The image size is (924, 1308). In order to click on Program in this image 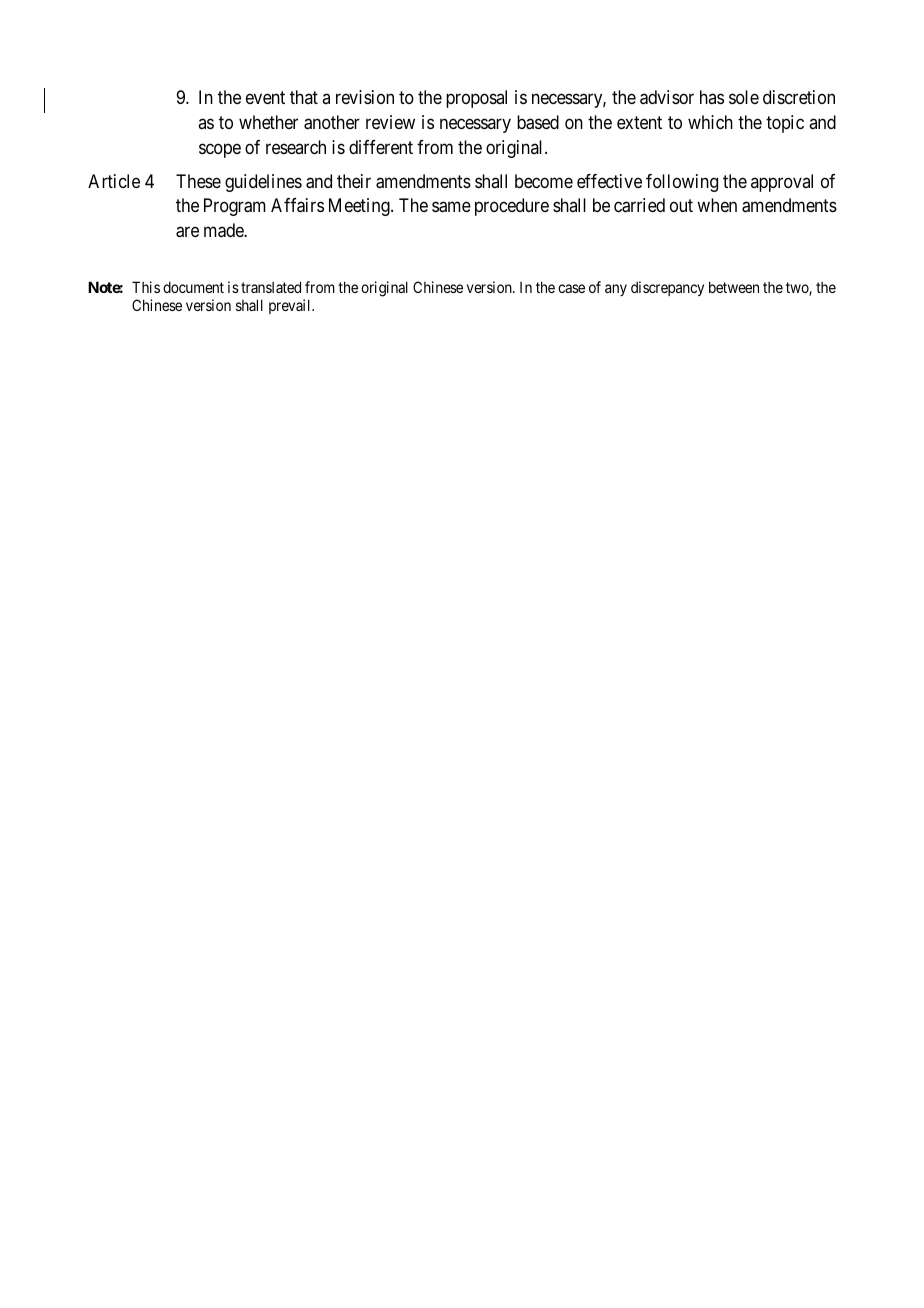, I will do `click(235, 207)`.
